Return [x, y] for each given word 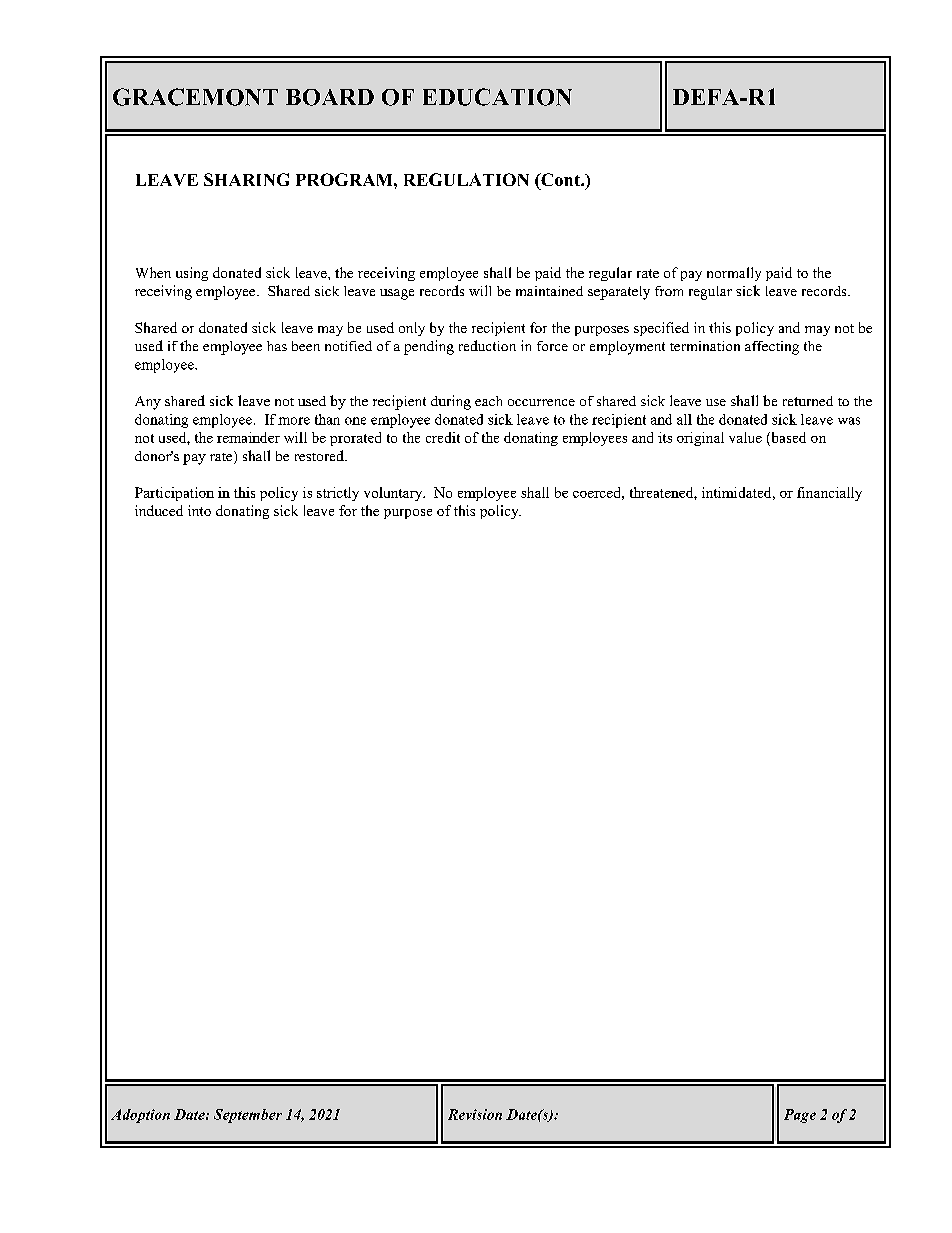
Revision [475, 1114]
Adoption [140, 1116]
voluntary [394, 494]
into [199, 510]
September [248, 1116]
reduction [487, 345]
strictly [338, 494]
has [277, 346]
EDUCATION [497, 97]
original [700, 439]
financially [829, 494]
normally [734, 274]
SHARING [246, 179]
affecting [772, 348]
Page [800, 1116]
